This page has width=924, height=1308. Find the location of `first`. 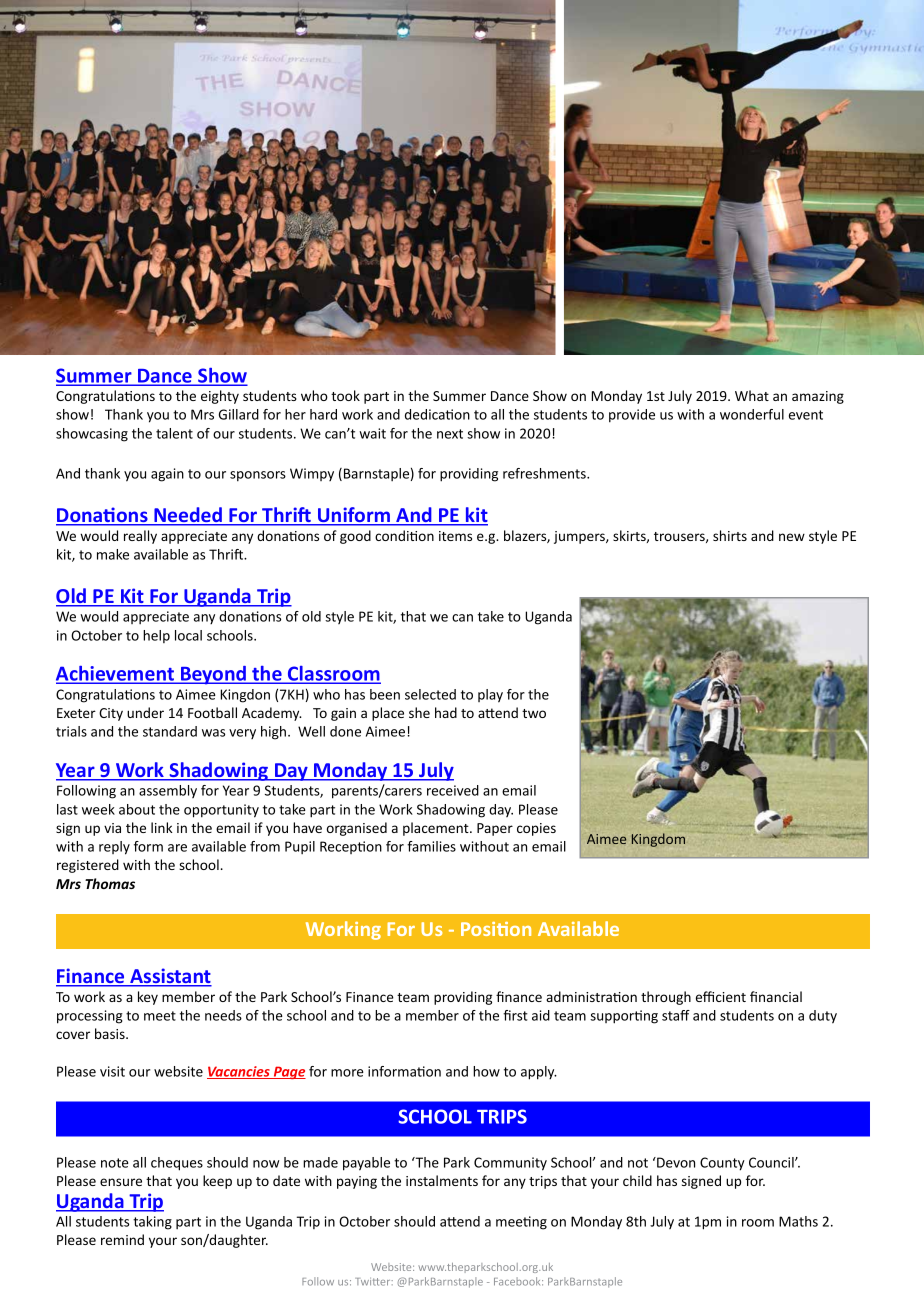

first is located at coordinates (515, 1015).
